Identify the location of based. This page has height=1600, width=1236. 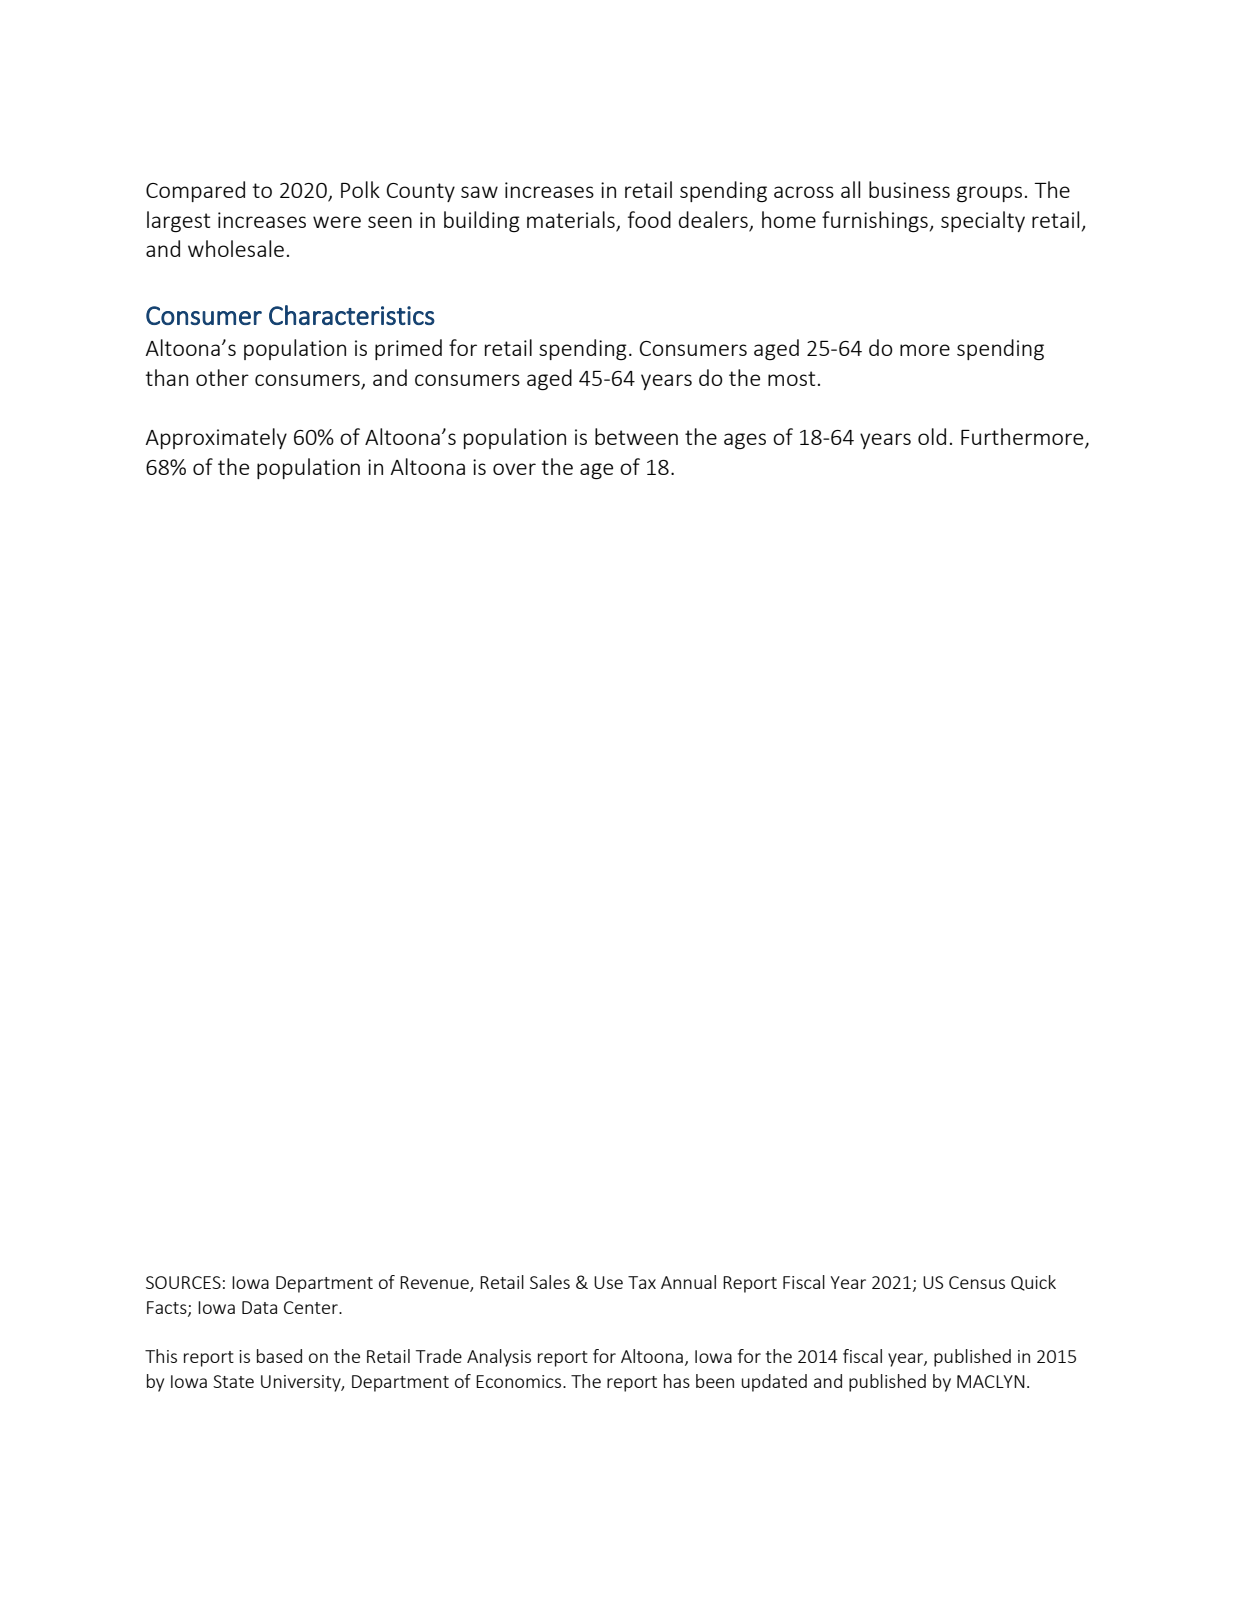
(279, 1356).
